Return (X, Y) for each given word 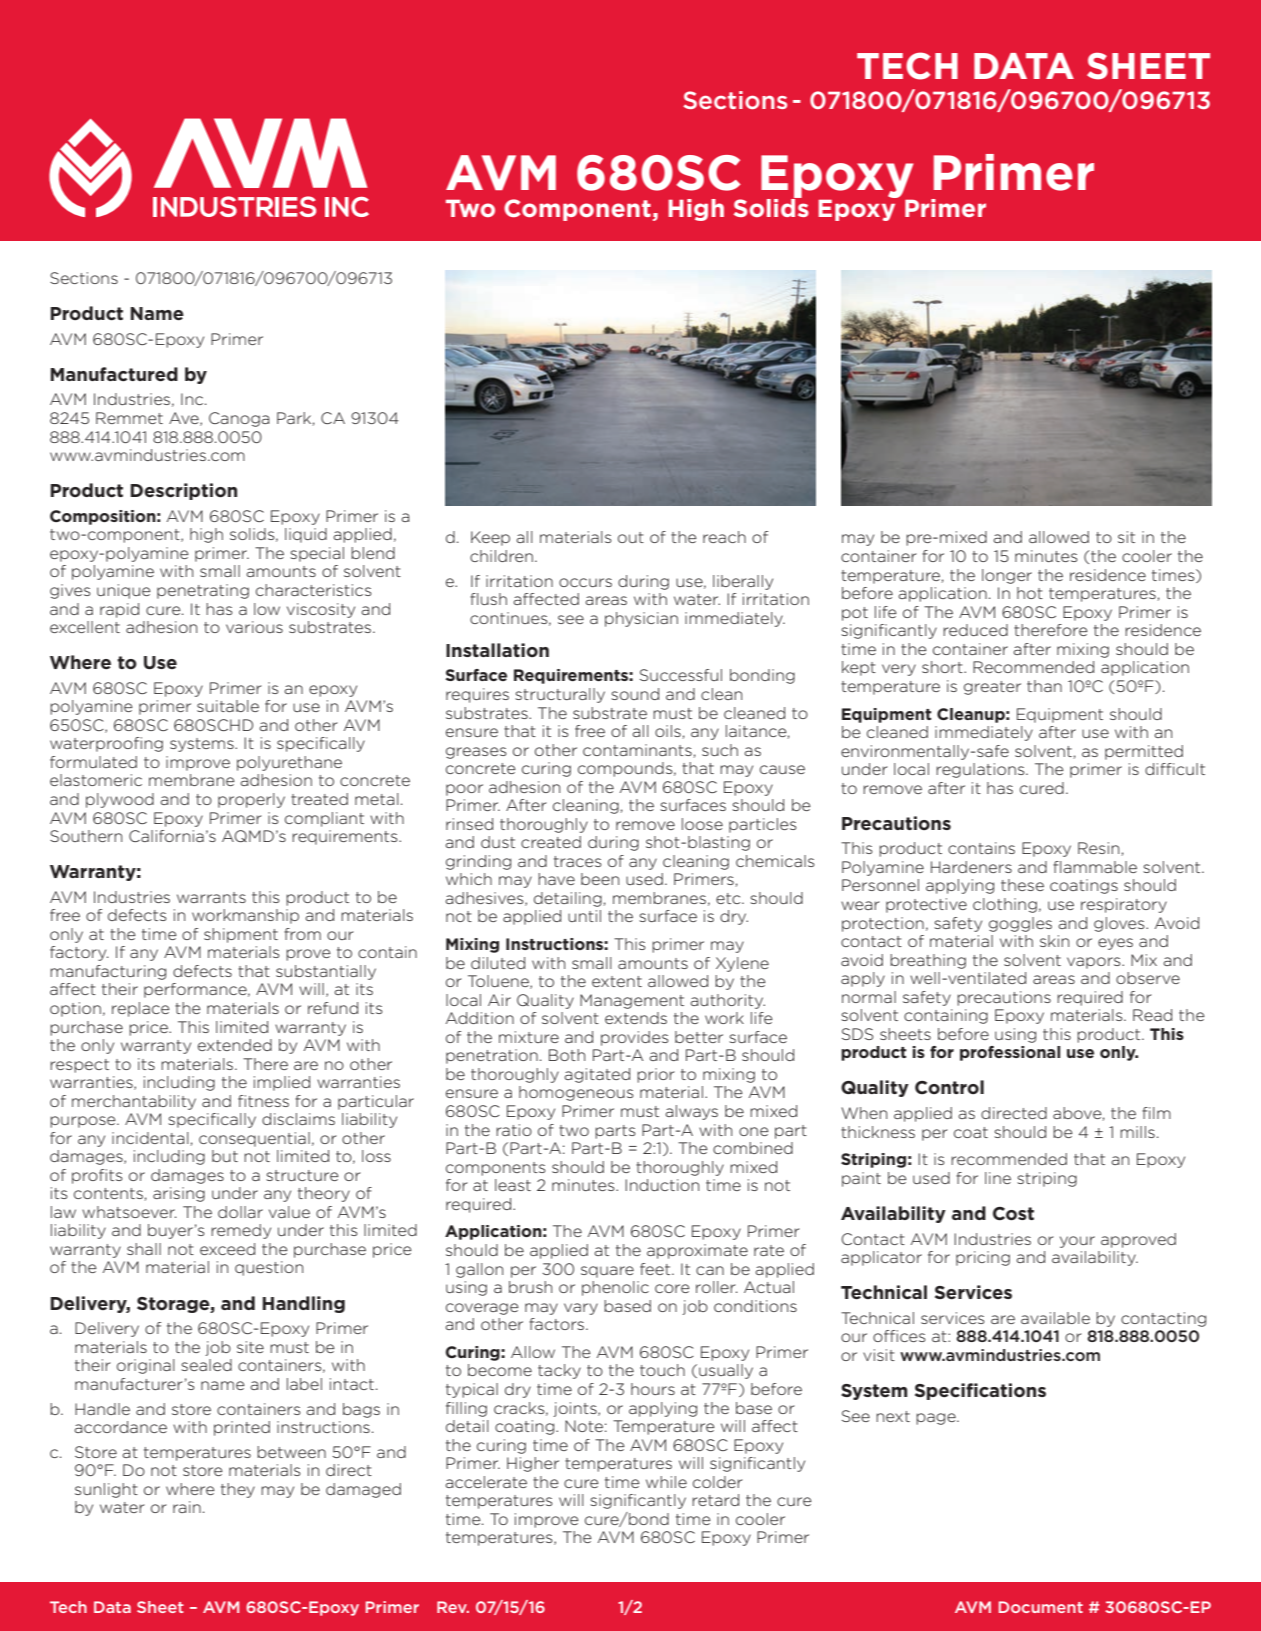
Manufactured (114, 374)
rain (187, 1507)
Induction (662, 1185)
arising (179, 1194)
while (666, 1482)
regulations (981, 770)
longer (1007, 576)
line (998, 1178)
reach (724, 537)
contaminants (638, 751)
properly (251, 800)
